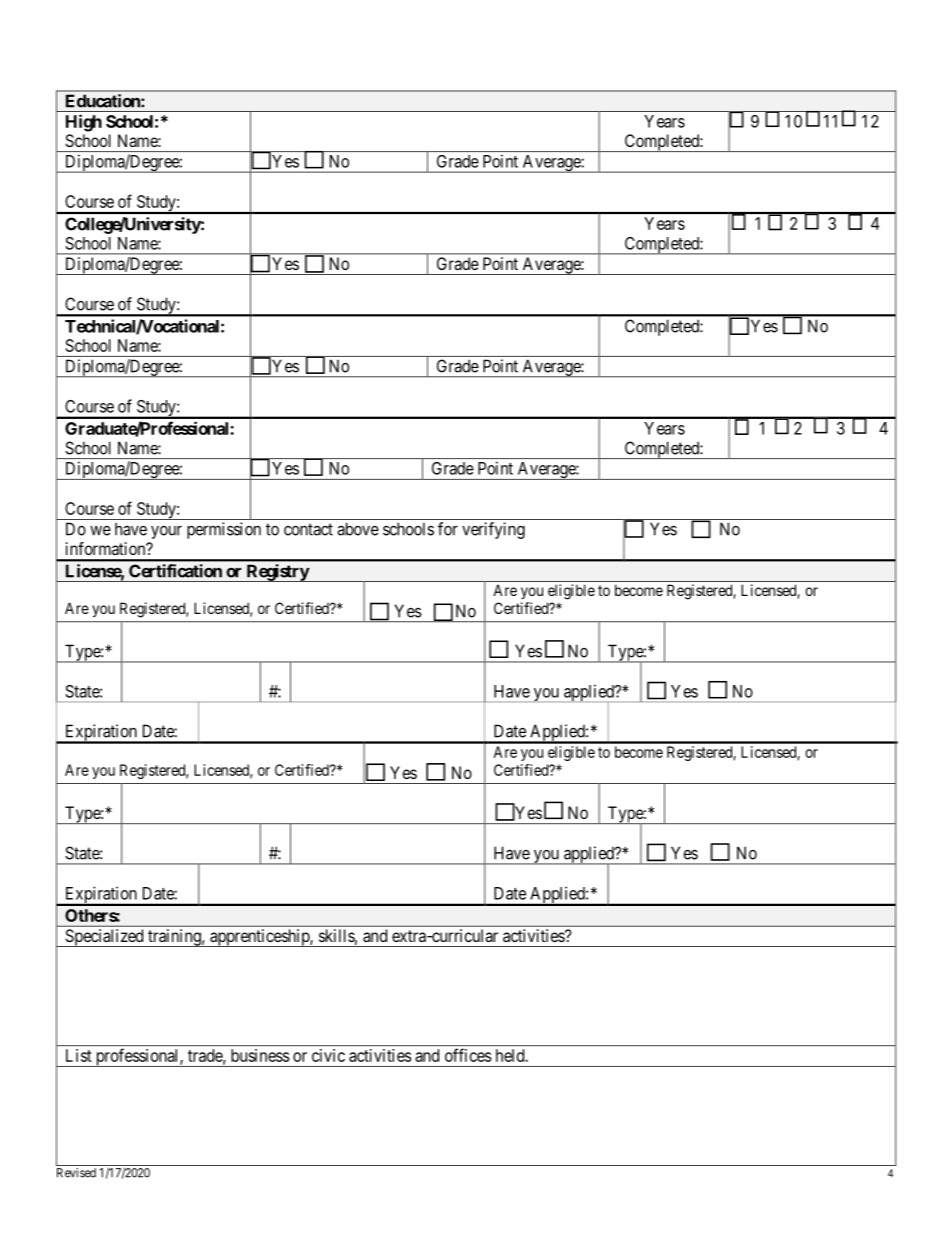 The image size is (952, 1233). What do you see at coordinates (328, 1055) in the document?
I see `civic` at bounding box center [328, 1055].
